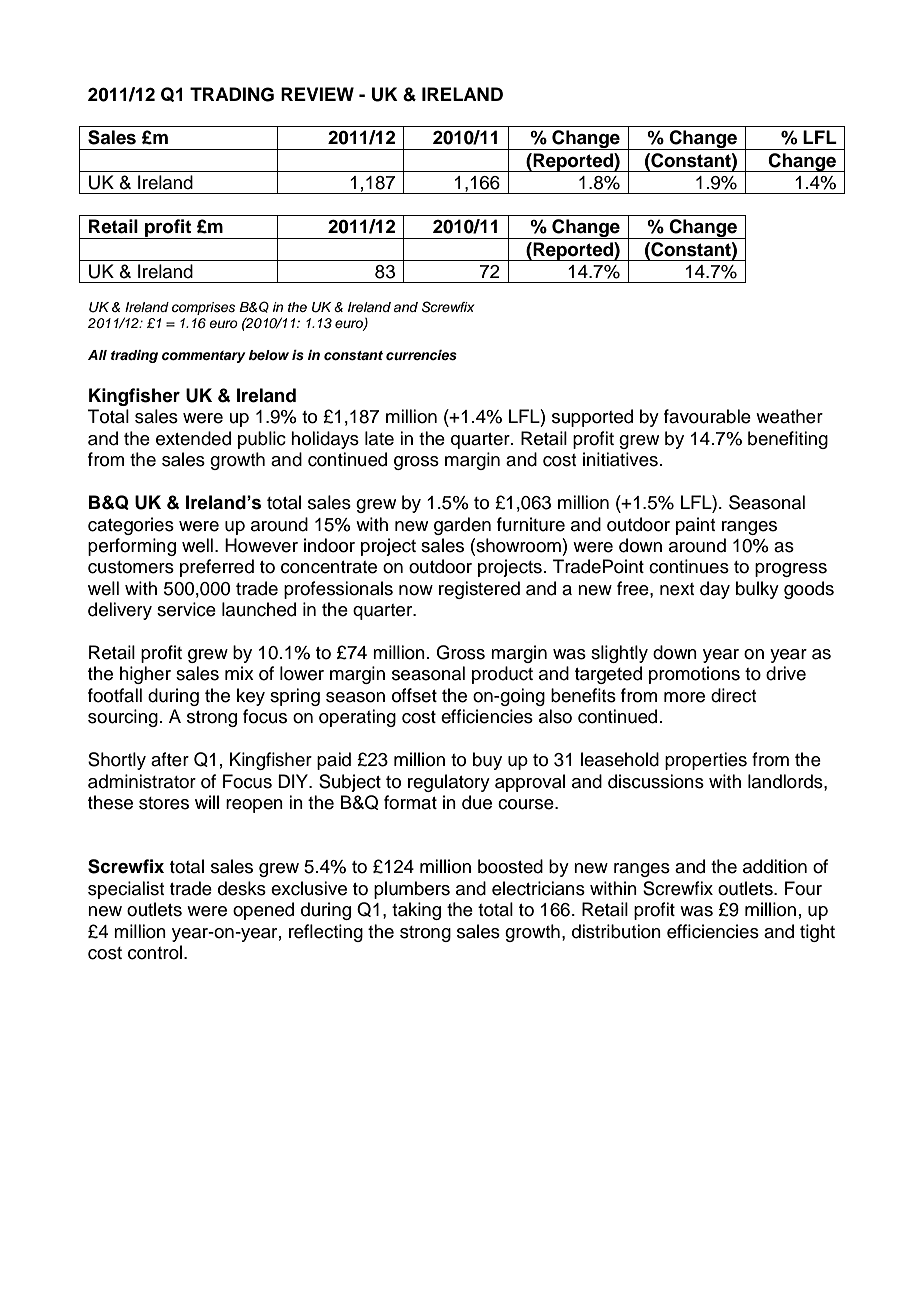  What do you see at coordinates (707, 416) in the document?
I see `favourable` at bounding box center [707, 416].
